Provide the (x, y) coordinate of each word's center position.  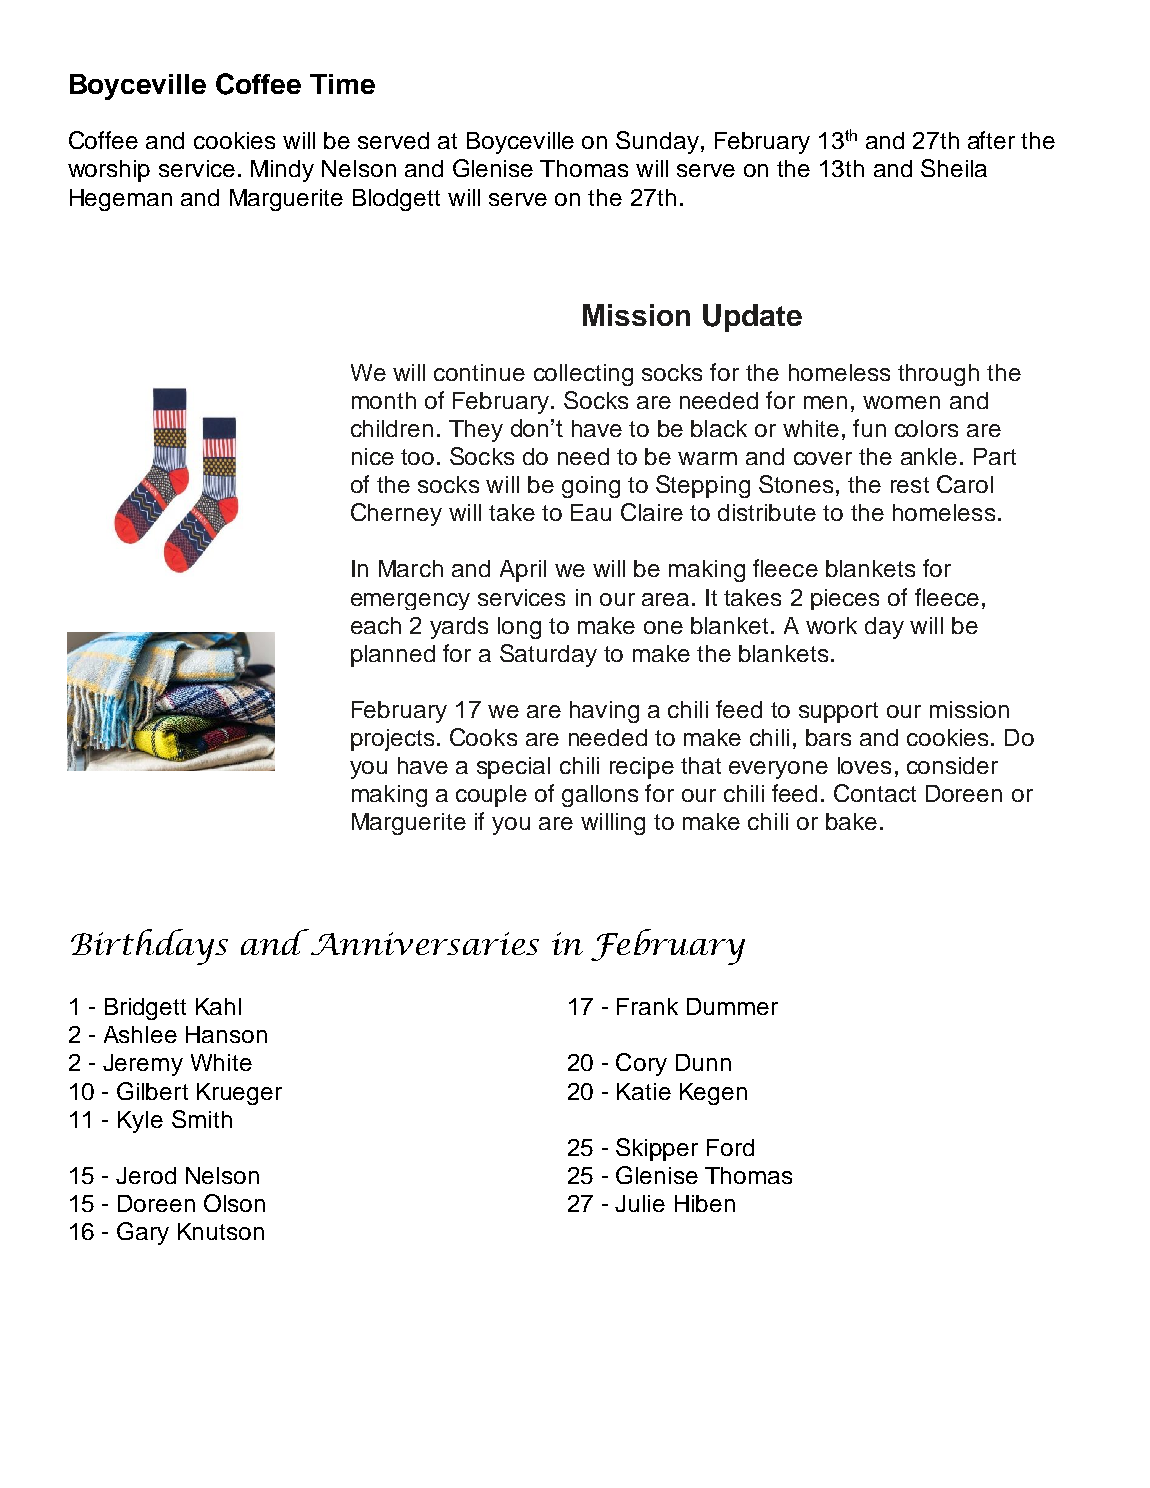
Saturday (548, 655)
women (901, 402)
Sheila (954, 168)
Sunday (657, 142)
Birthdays (149, 947)
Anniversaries (423, 942)
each (376, 625)
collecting (583, 375)
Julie (640, 1203)
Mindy (282, 171)
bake (851, 821)
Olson (234, 1203)
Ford (730, 1147)
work (831, 625)
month (384, 400)
